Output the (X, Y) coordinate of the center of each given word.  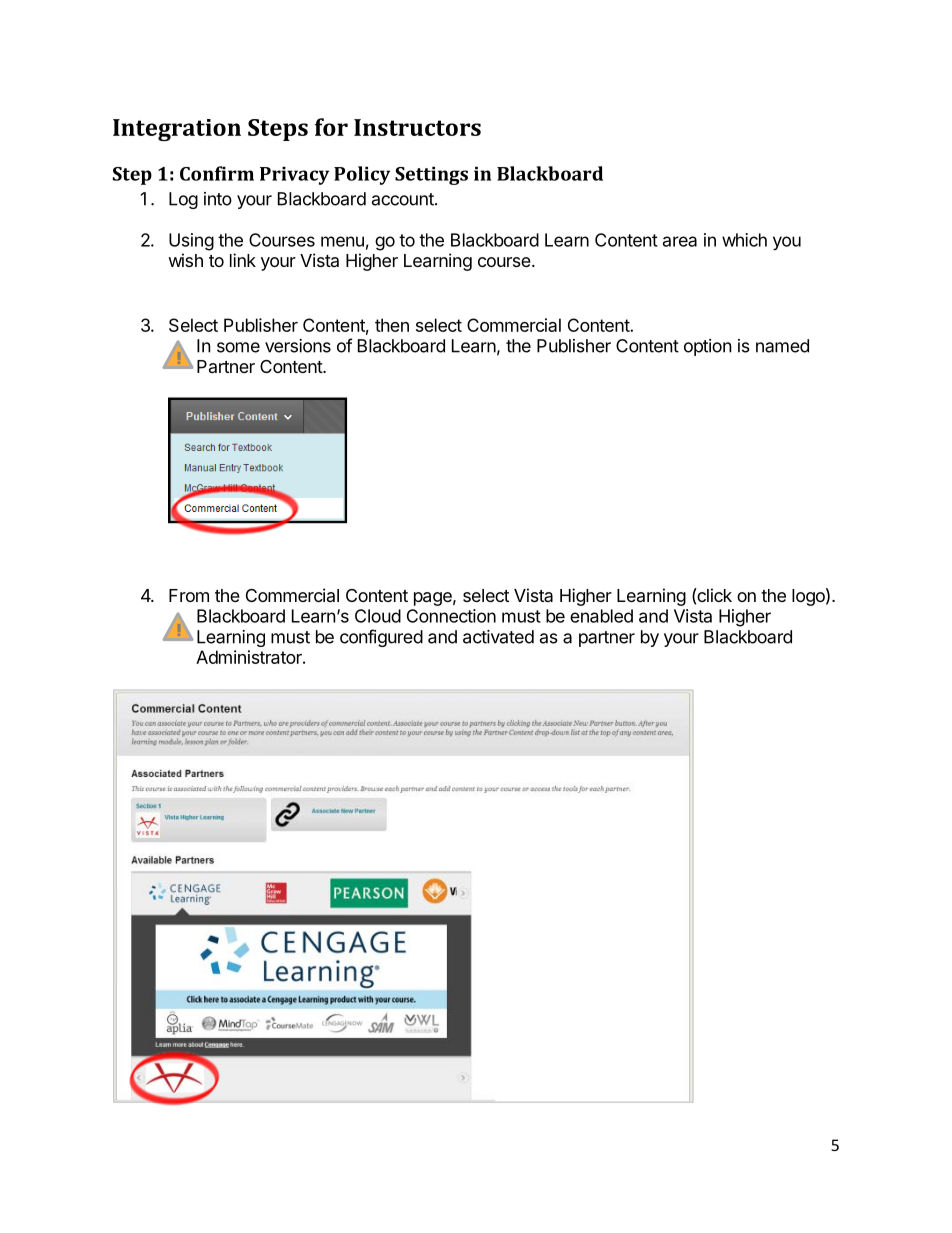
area (680, 241)
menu (342, 241)
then (392, 325)
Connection (451, 616)
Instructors (417, 127)
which (744, 240)
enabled (601, 616)
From (189, 595)
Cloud (378, 616)
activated (498, 637)
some (238, 347)
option (708, 347)
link (243, 260)
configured (381, 638)
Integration (177, 130)
